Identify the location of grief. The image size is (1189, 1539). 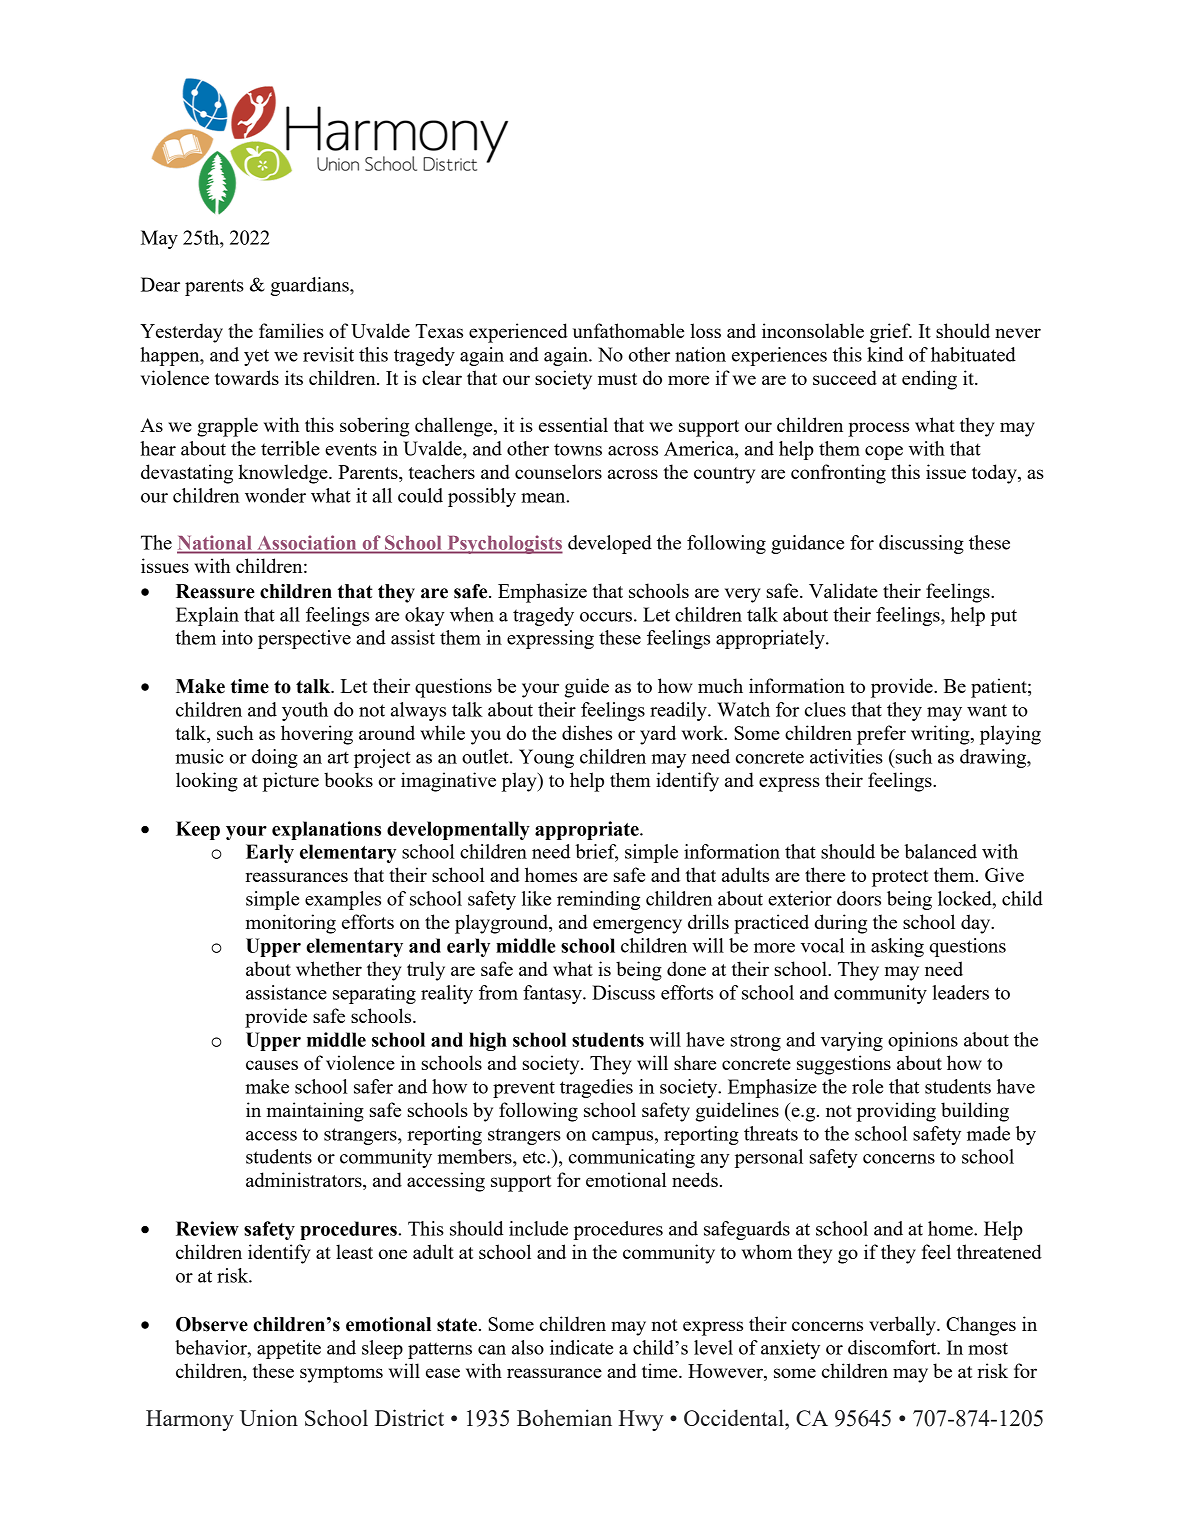
(891, 333).
